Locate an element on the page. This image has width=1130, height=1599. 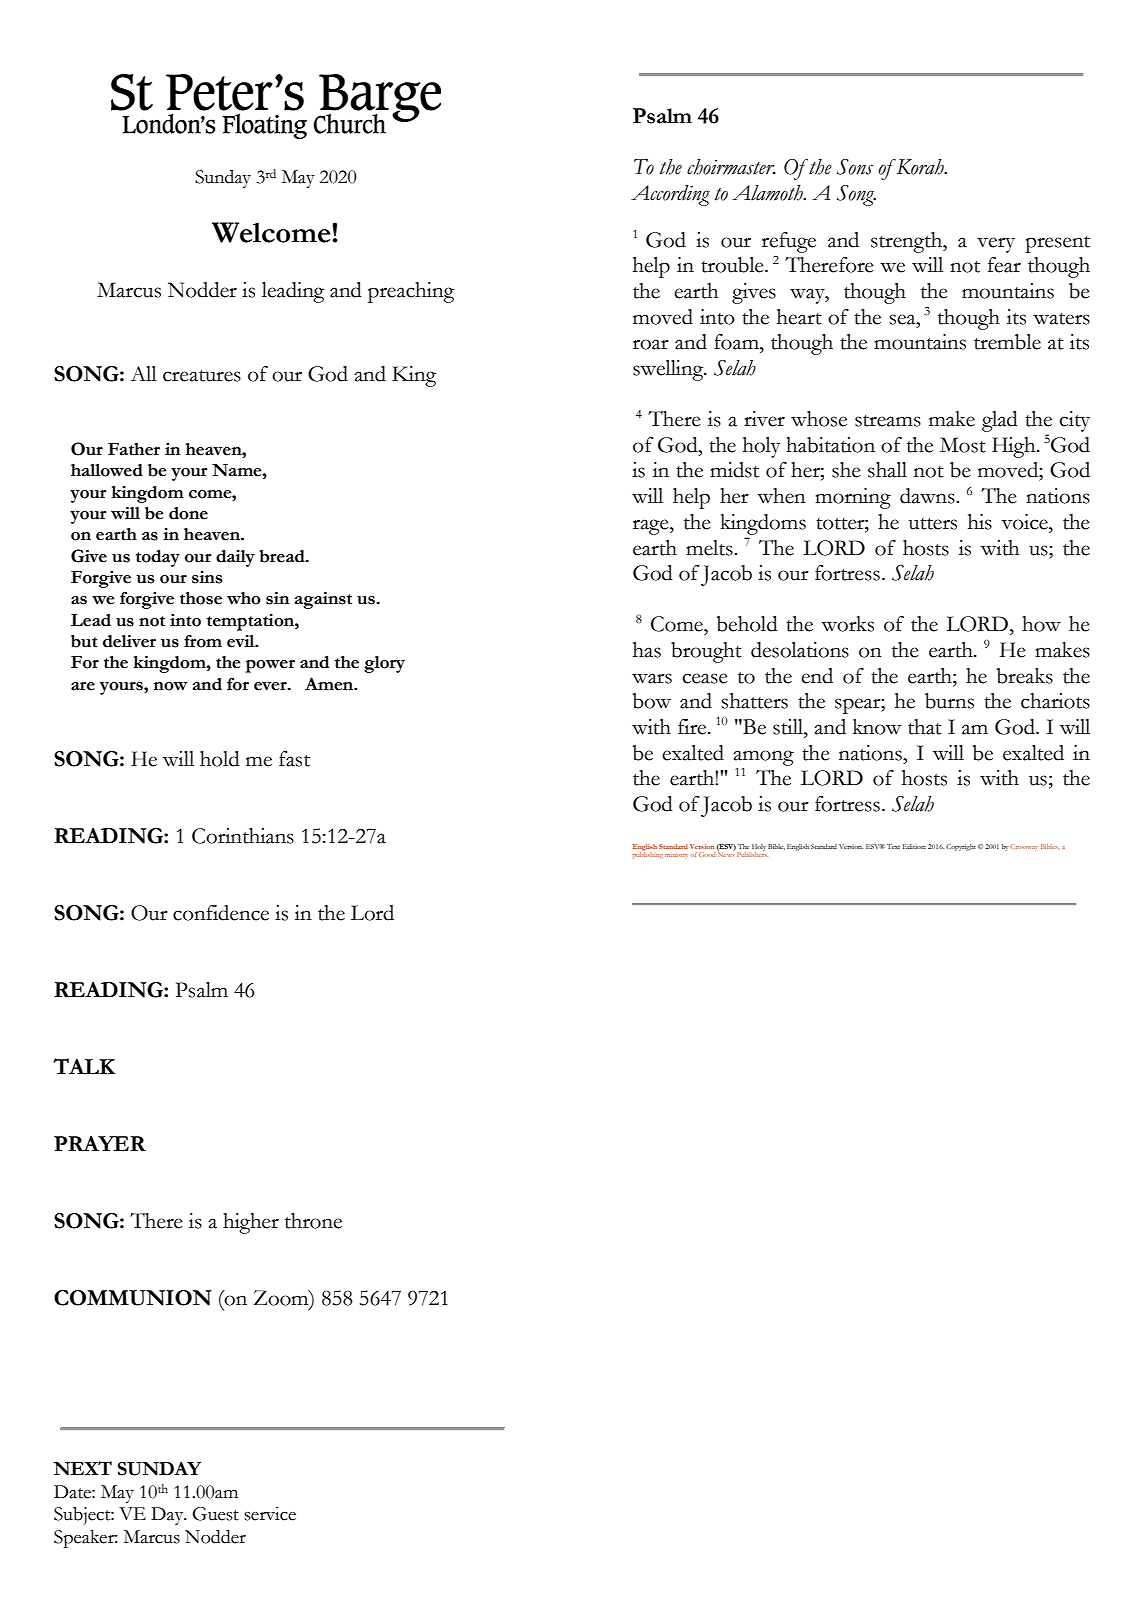
preaching is located at coordinates (411, 292).
